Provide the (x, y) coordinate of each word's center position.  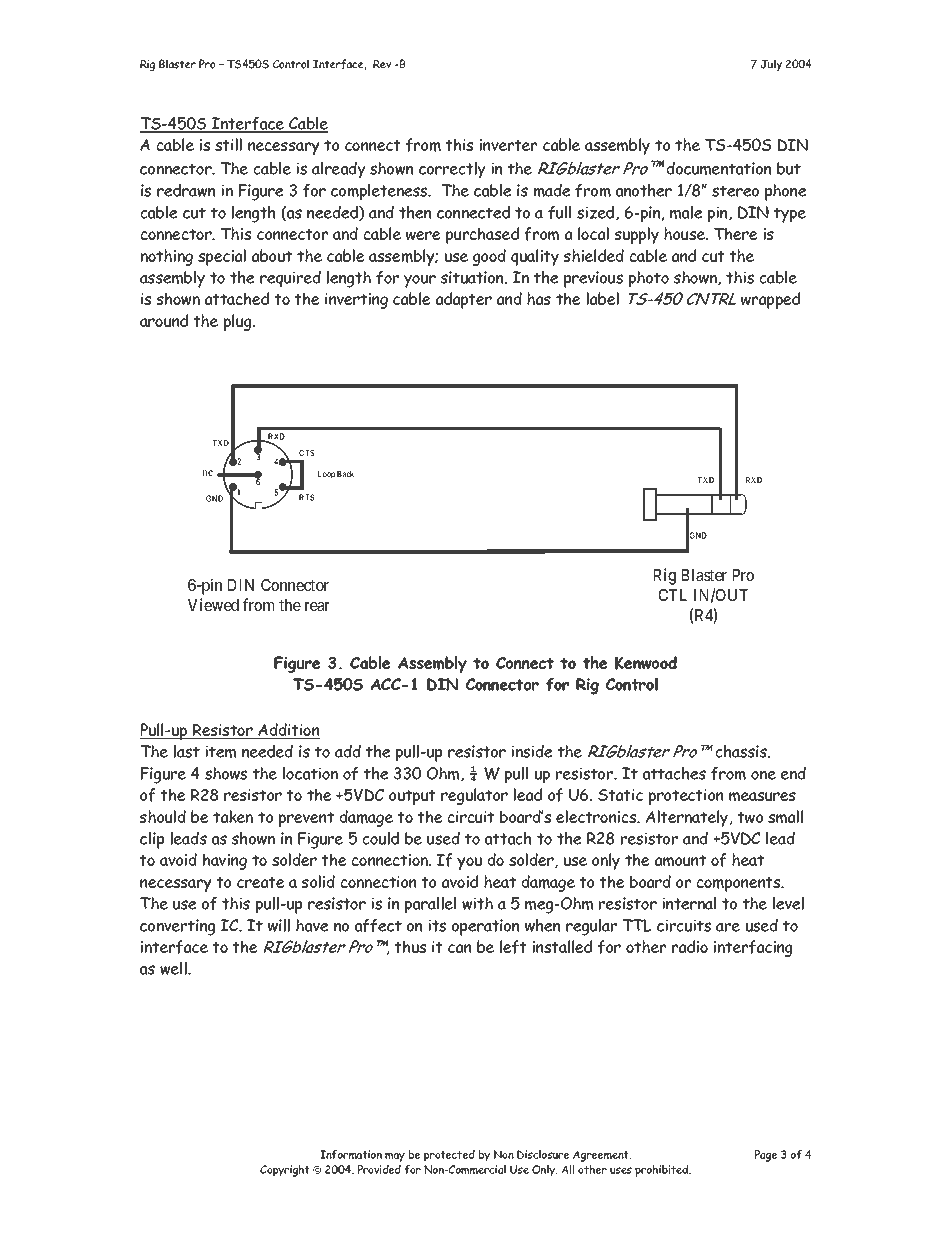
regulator (474, 796)
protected (449, 1156)
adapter (464, 300)
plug (239, 322)
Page (766, 1156)
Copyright (285, 1171)
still (228, 144)
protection (686, 797)
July (771, 65)
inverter (508, 145)
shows (226, 773)
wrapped (770, 300)
